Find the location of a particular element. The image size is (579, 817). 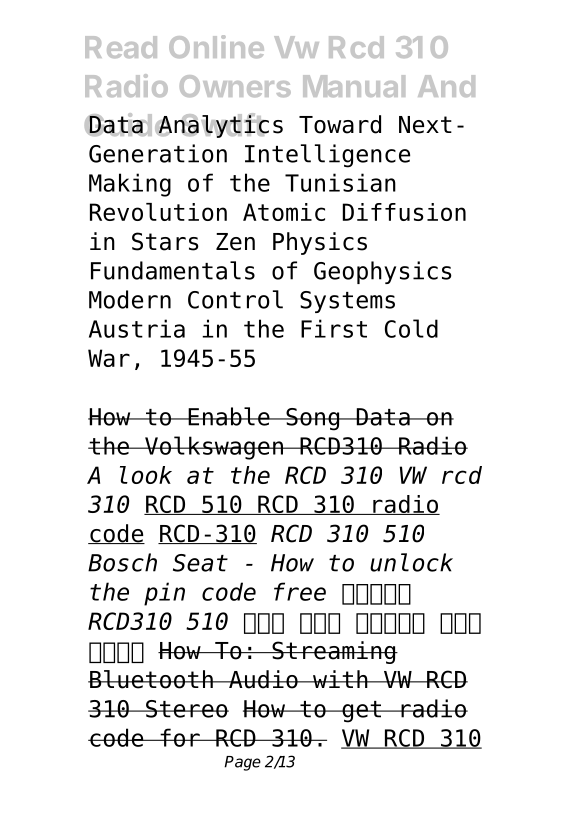

Diffusion is located at coordinates (404, 212).
